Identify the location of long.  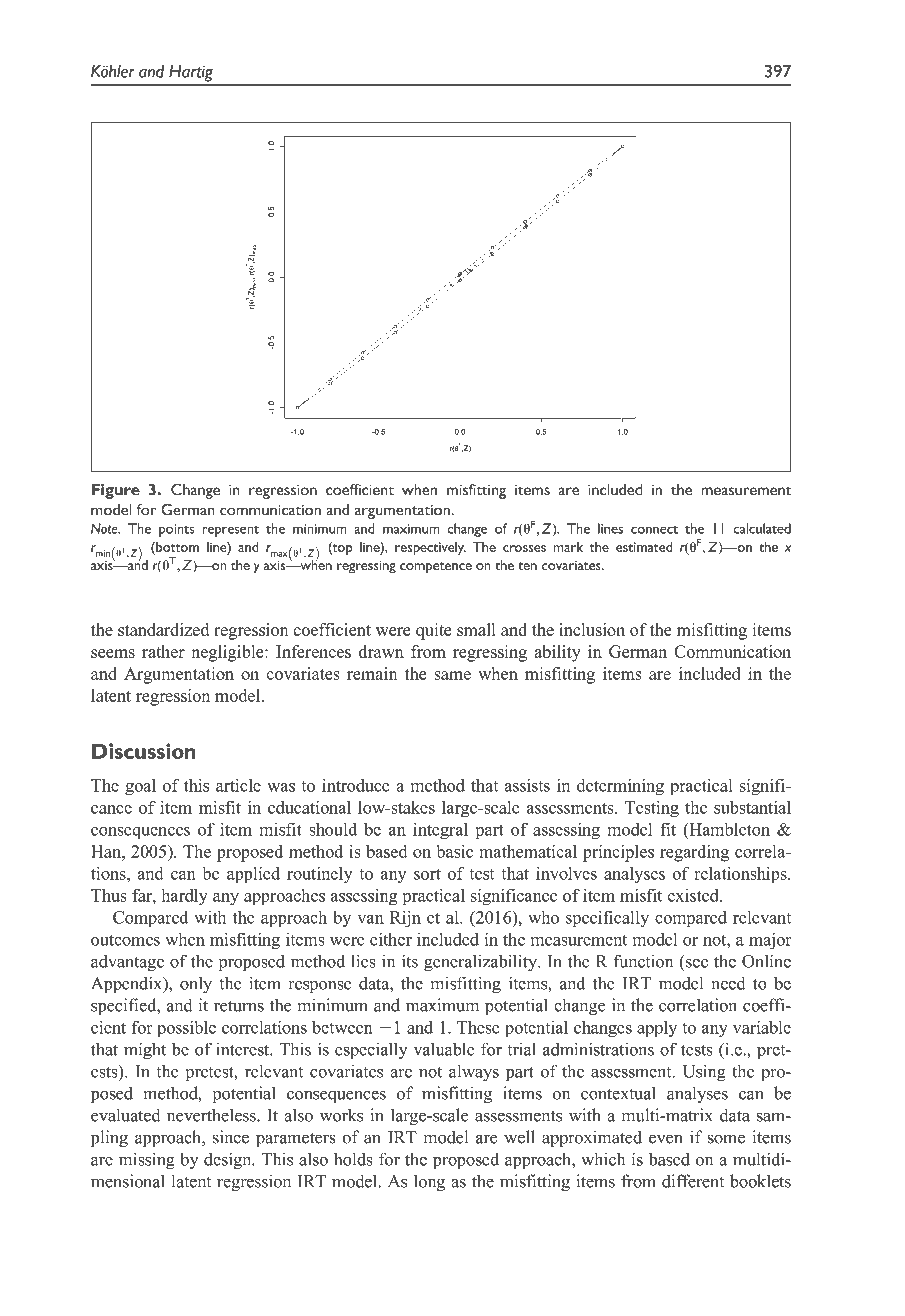
(429, 1183).
